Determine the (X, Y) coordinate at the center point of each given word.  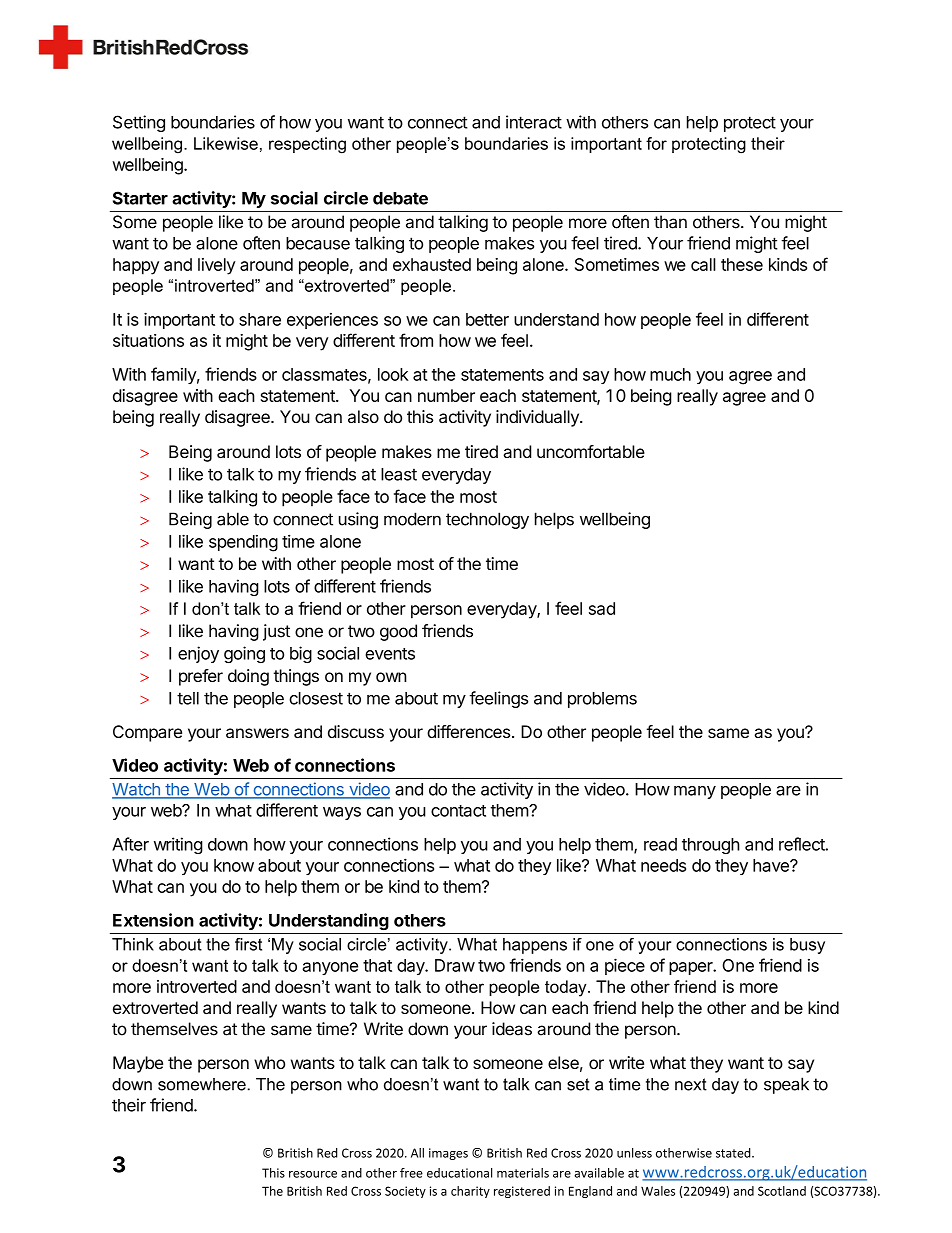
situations (148, 340)
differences (468, 731)
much (670, 374)
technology (487, 520)
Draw (455, 965)
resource (313, 1174)
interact (534, 122)
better (487, 319)
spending (243, 543)
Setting (139, 123)
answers (257, 733)
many (695, 792)
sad (602, 608)
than (670, 222)
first (248, 944)
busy (807, 946)
